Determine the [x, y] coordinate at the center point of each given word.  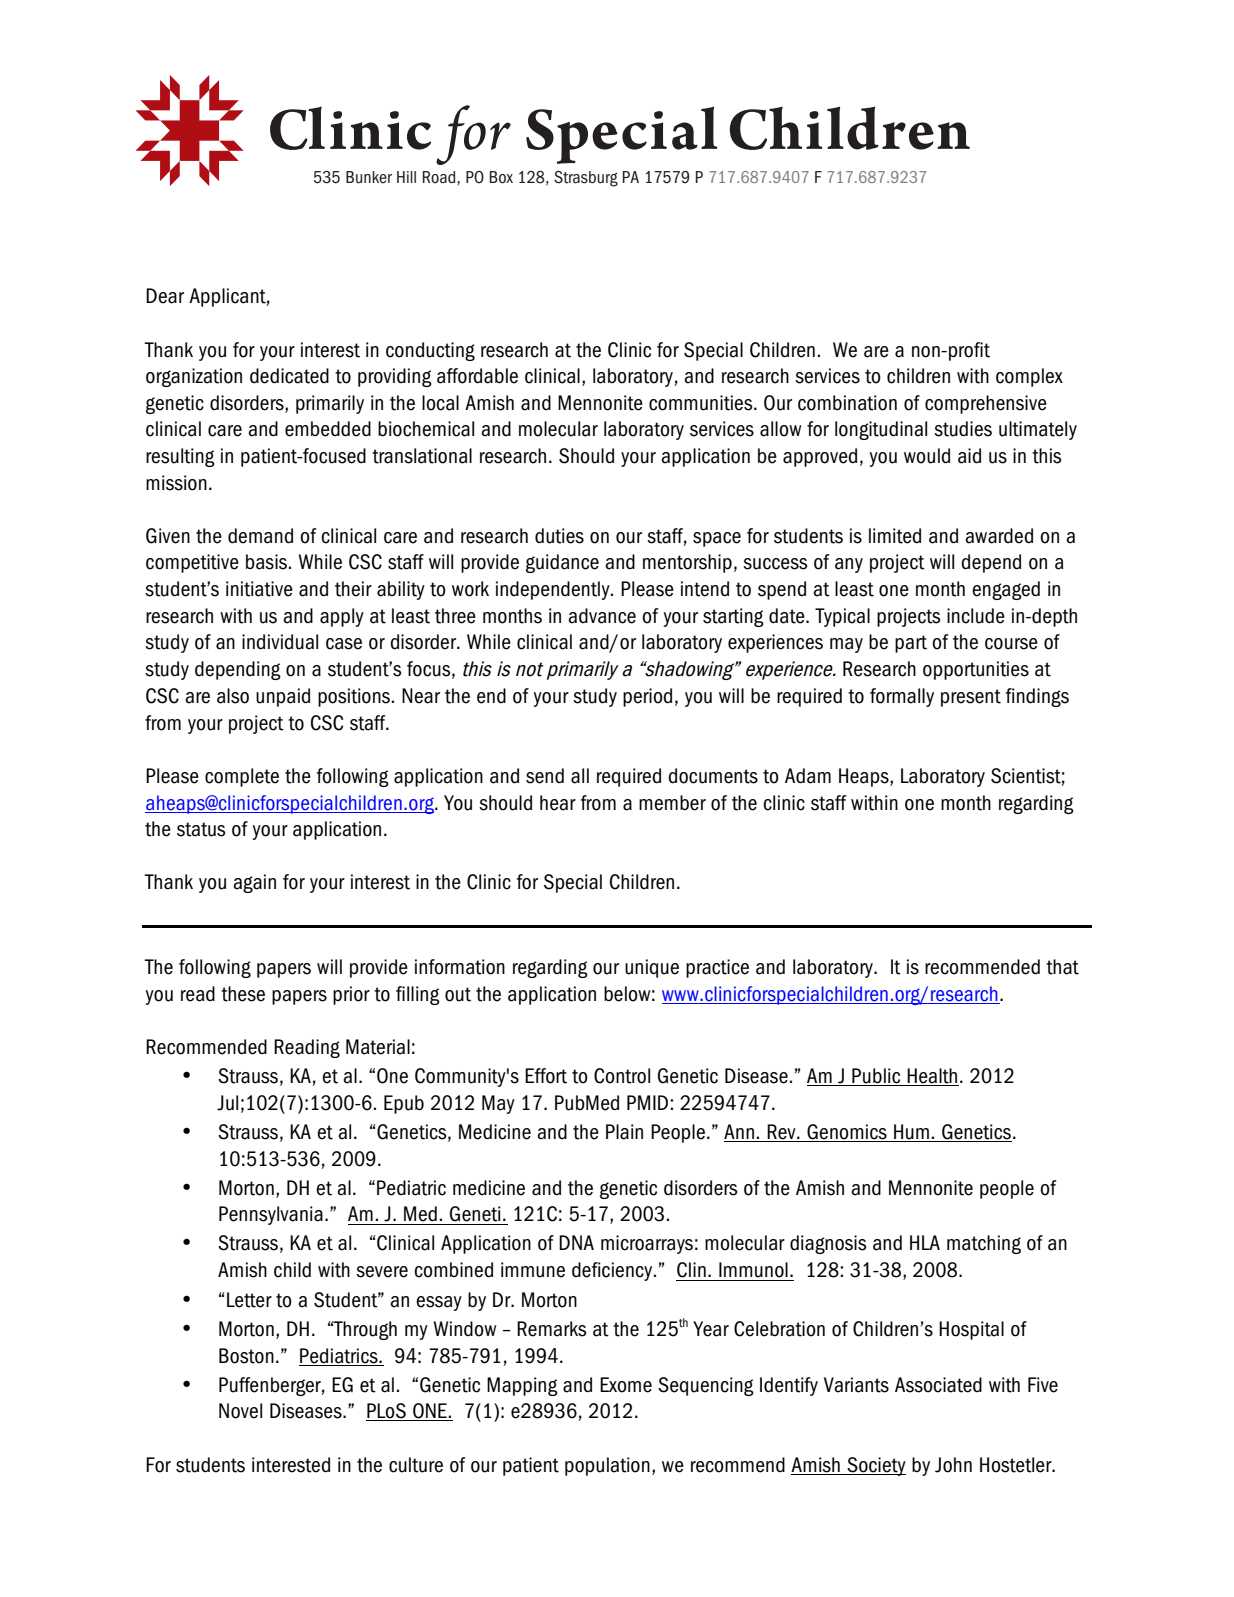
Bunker [369, 177]
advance [602, 616]
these [243, 994]
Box [501, 177]
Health [932, 1077]
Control [622, 1076]
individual [280, 642]
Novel [240, 1411]
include [976, 616]
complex [1029, 377]
